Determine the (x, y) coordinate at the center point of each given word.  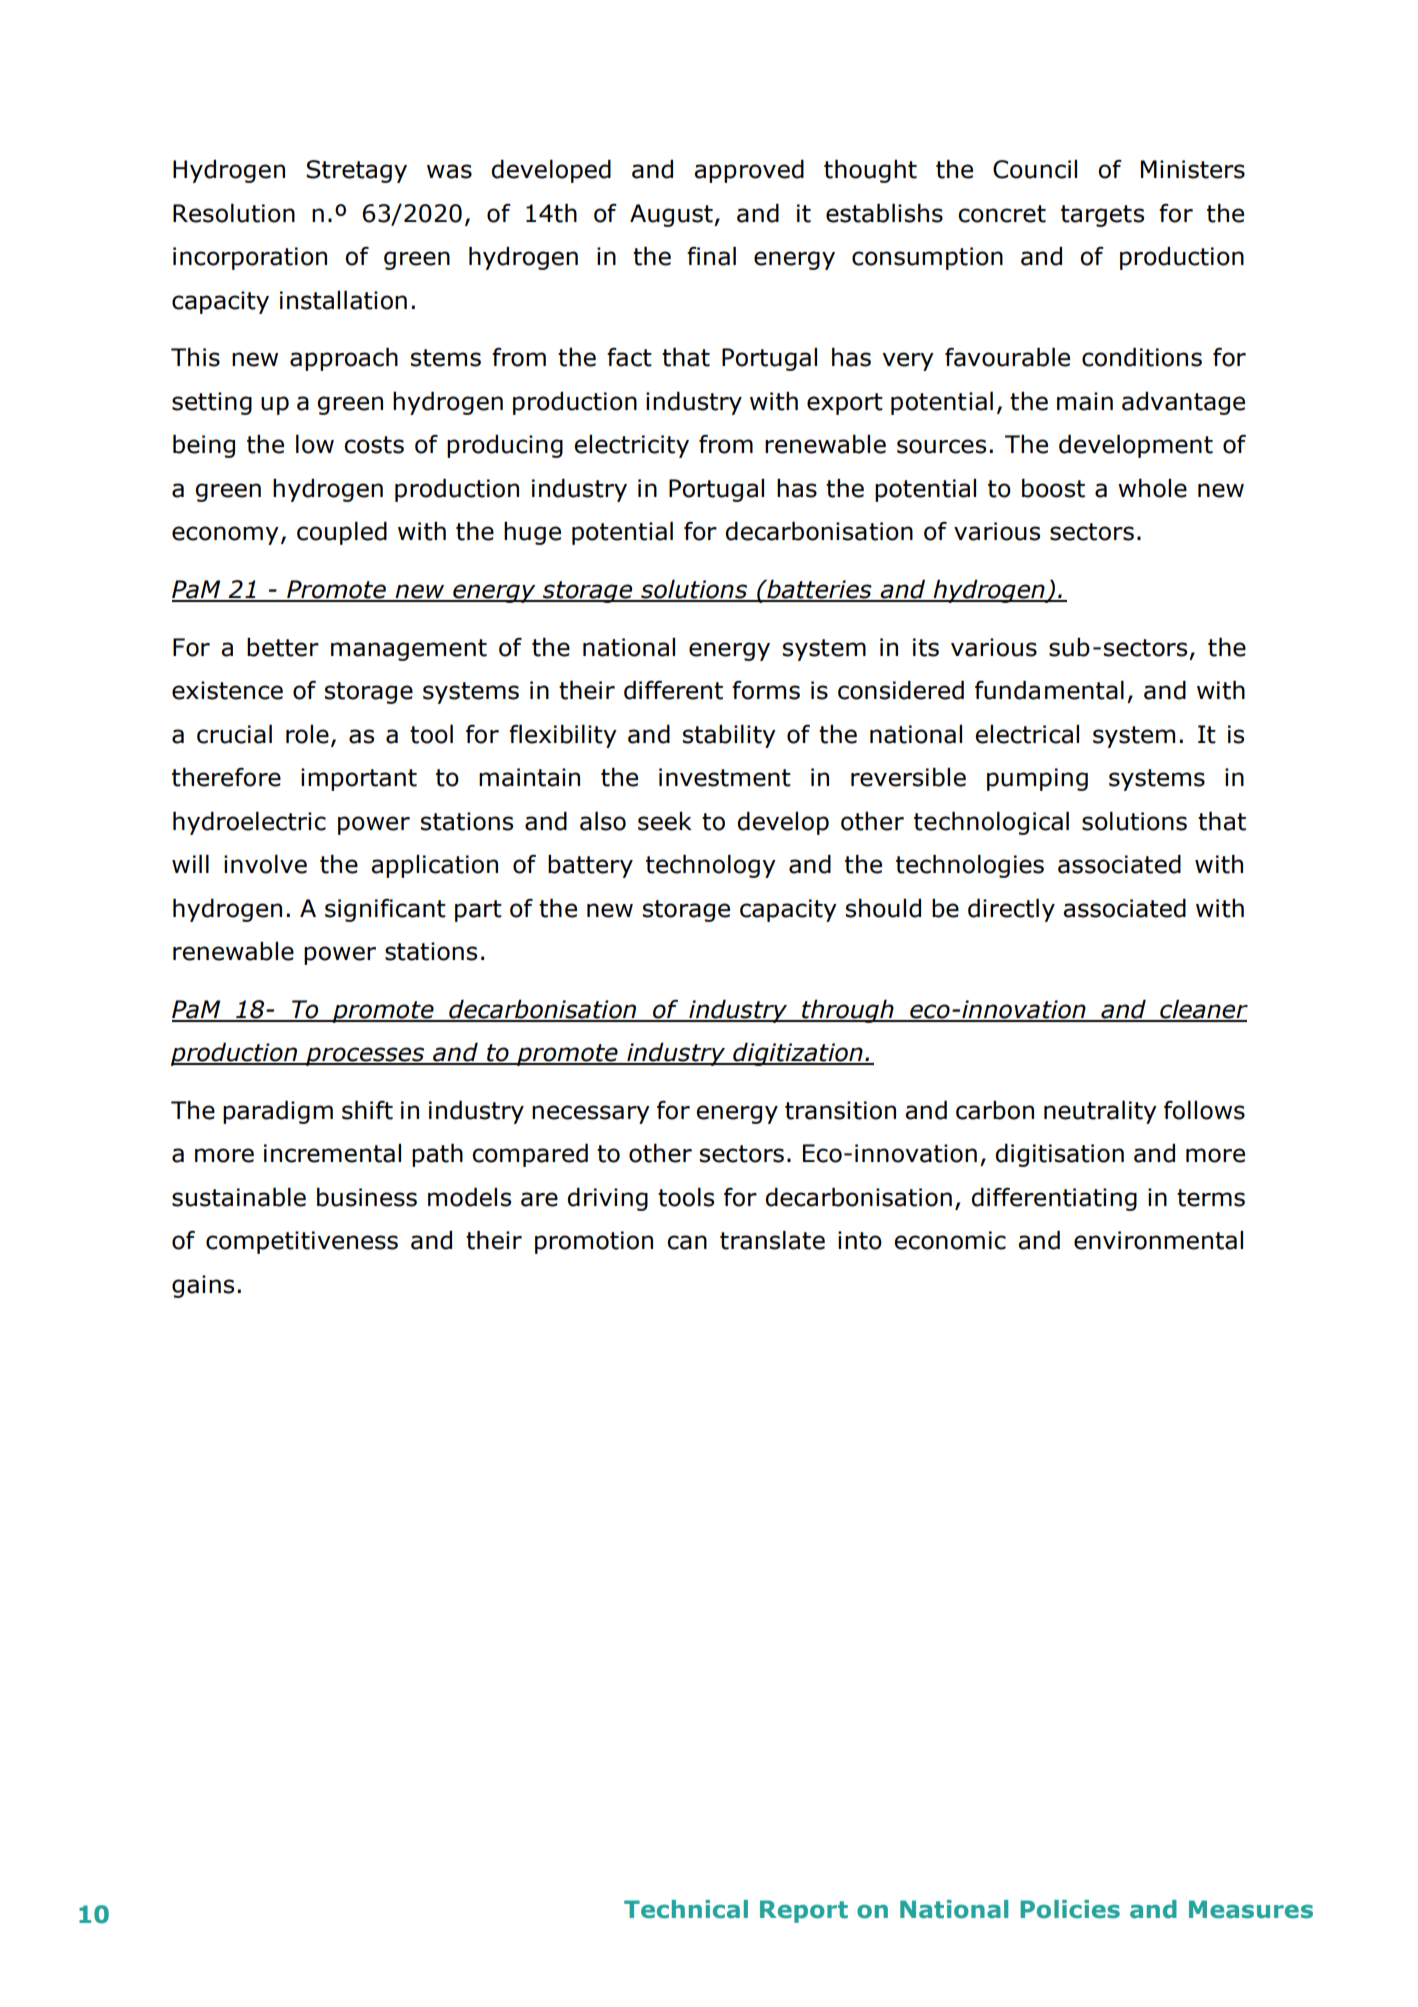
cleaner (1203, 1010)
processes (365, 1056)
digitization (798, 1054)
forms (766, 690)
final (711, 256)
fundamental (1049, 690)
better (283, 647)
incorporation (250, 258)
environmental (1158, 1240)
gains (203, 1286)
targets (1102, 216)
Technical (686, 1909)
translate (772, 1240)
